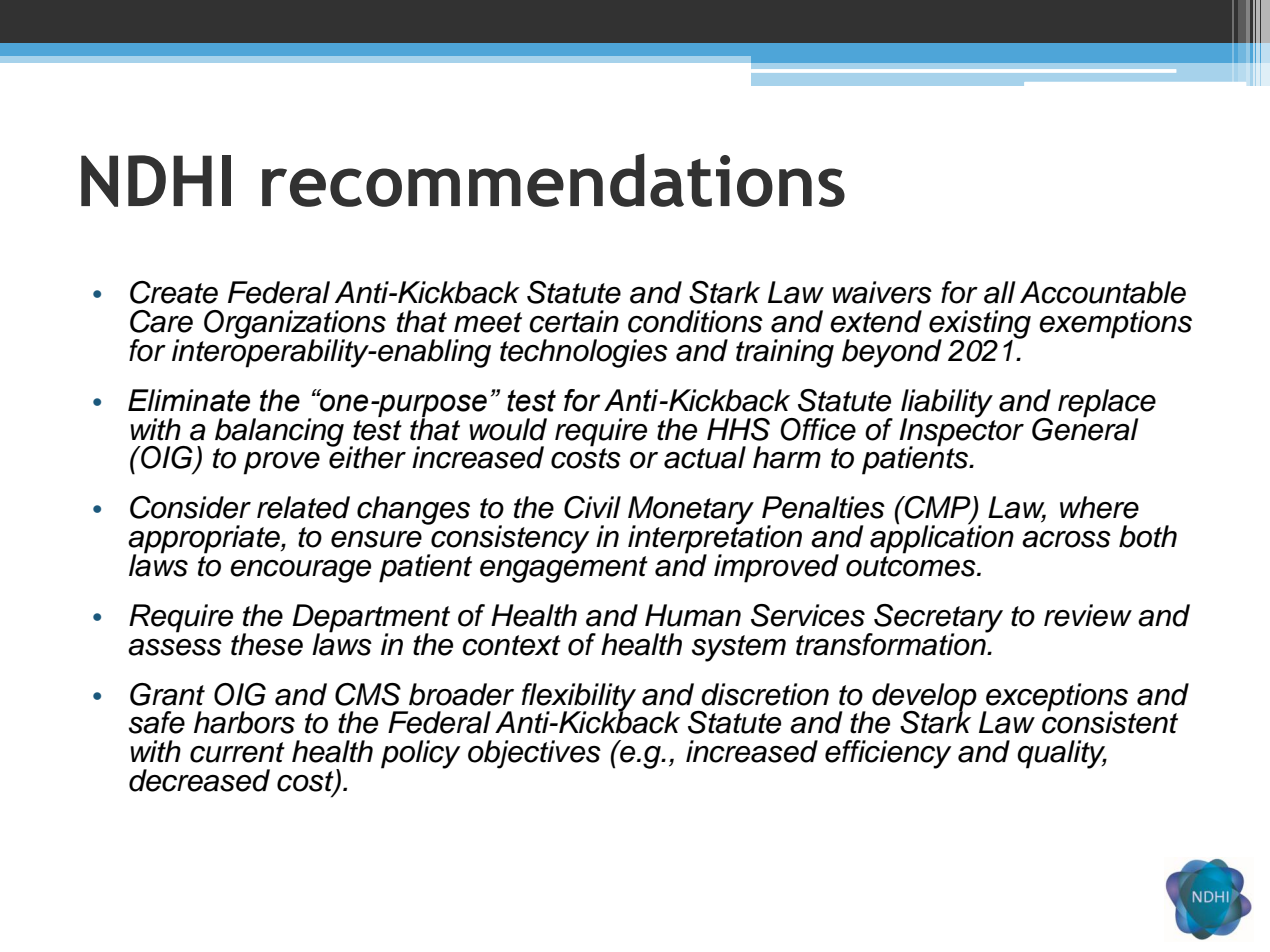 This screenshot has height=952, width=1270. What do you see at coordinates (534, 754) in the screenshot?
I see `objectives` at bounding box center [534, 754].
